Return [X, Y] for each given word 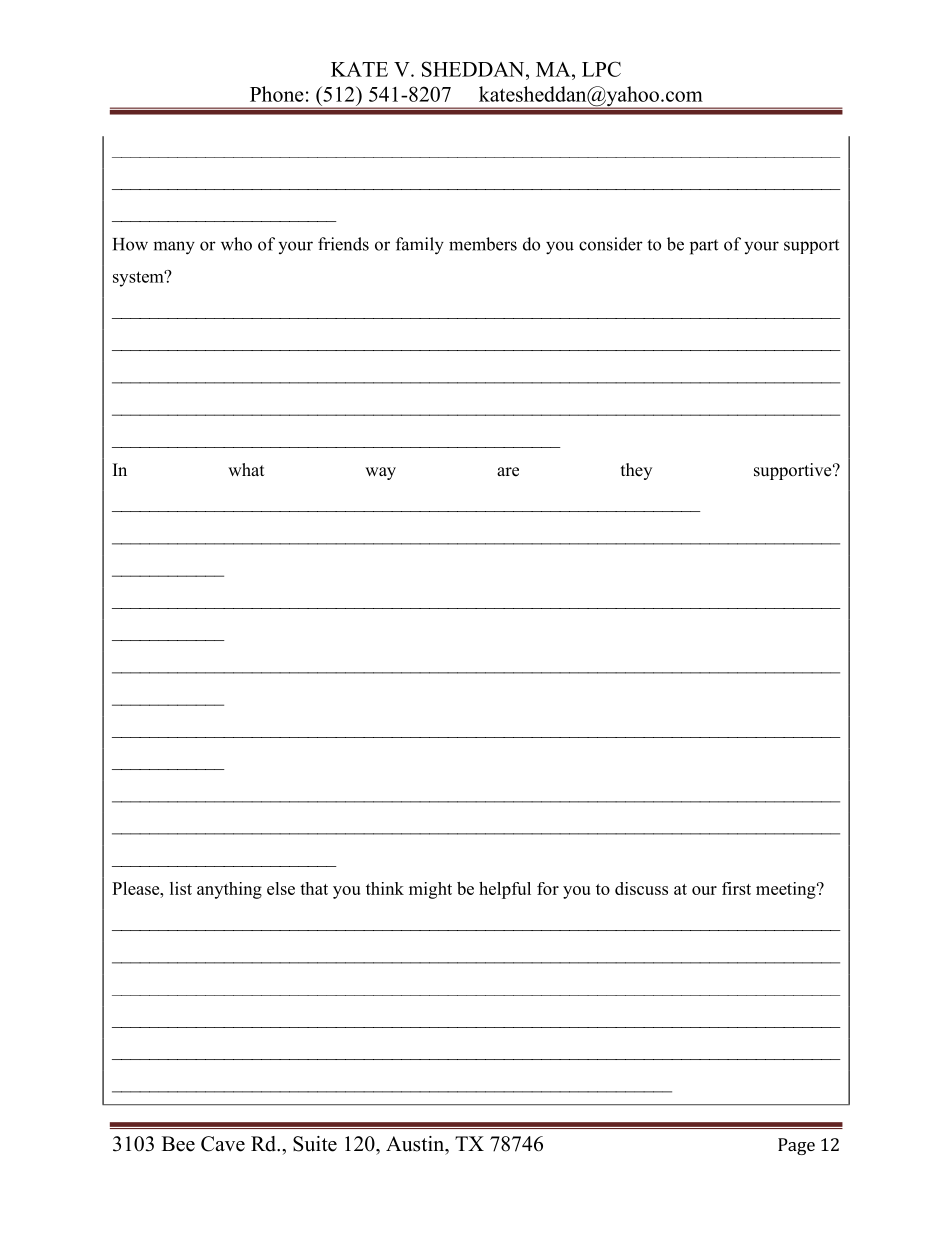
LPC [601, 69]
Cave [223, 1144]
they [636, 471]
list [181, 888]
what [246, 469]
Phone [277, 94]
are [508, 472]
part [704, 247]
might [430, 890]
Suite [315, 1144]
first [736, 888]
